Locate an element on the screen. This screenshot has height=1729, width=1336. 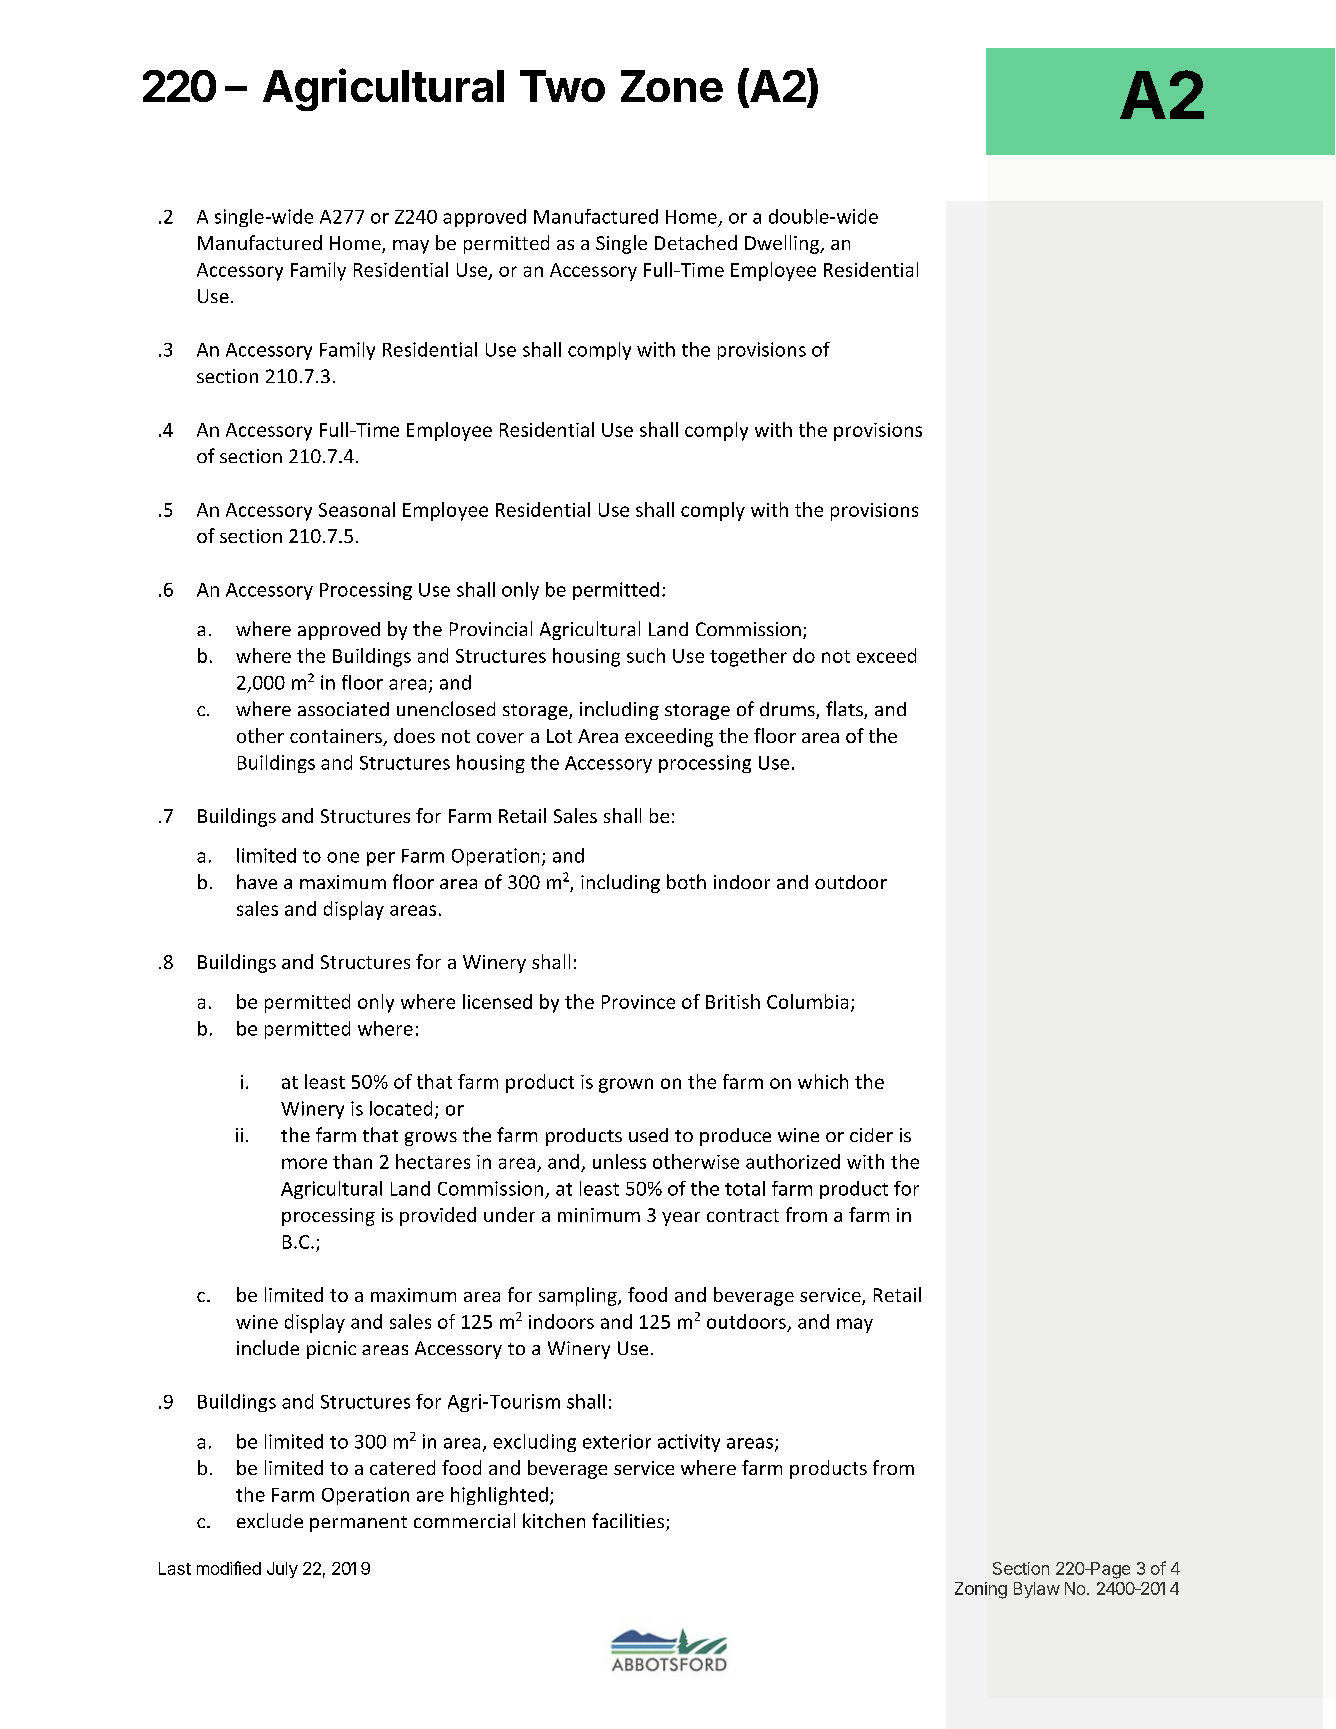
Dwelling is located at coordinates (783, 244).
